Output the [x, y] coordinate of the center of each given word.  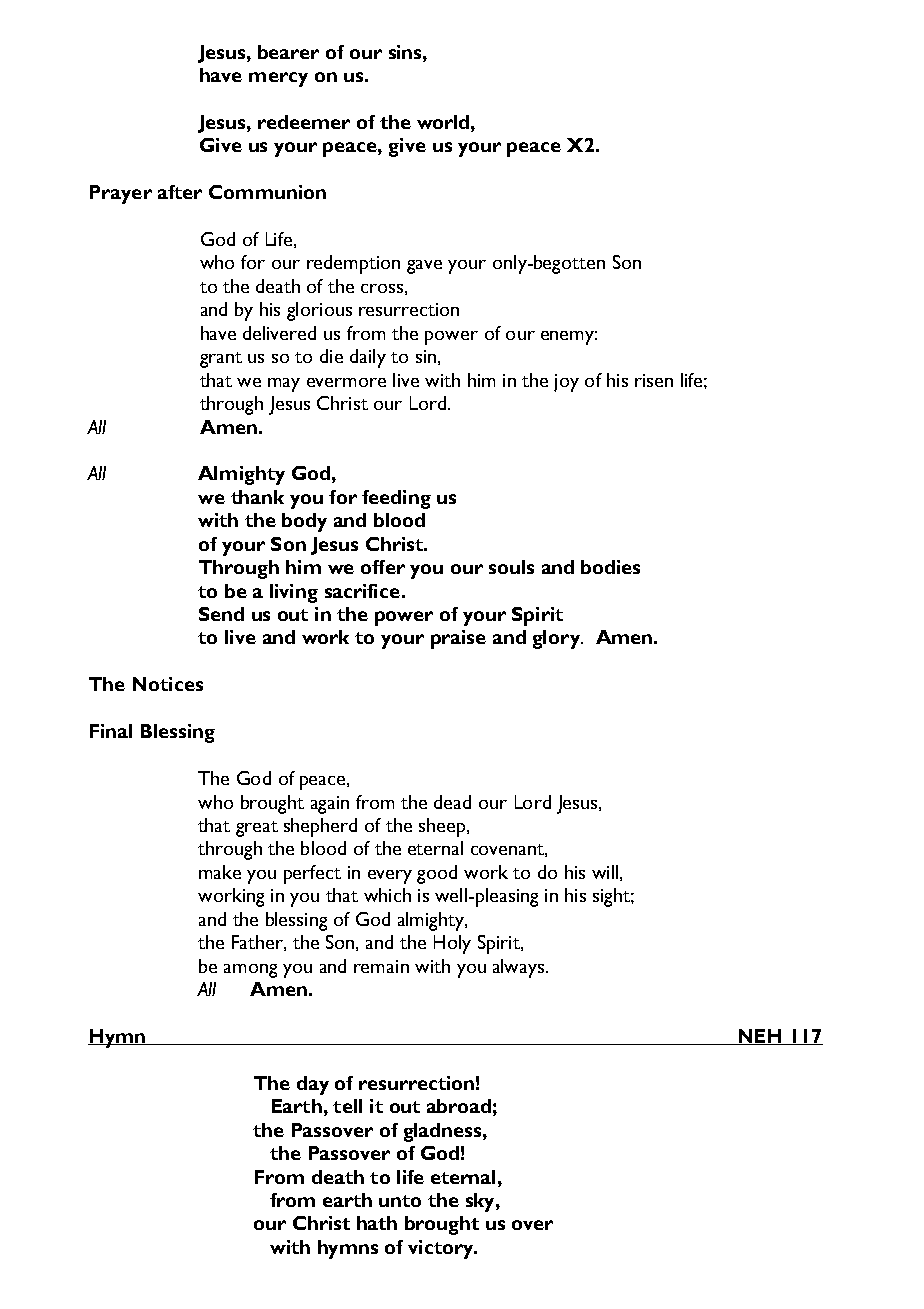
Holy [452, 944]
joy [566, 383]
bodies [610, 567]
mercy [278, 79]
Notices [168, 684]
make [220, 872]
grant [221, 360]
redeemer [304, 122]
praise [458, 639]
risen [654, 380]
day [313, 1085]
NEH [760, 1037]
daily [368, 358]
